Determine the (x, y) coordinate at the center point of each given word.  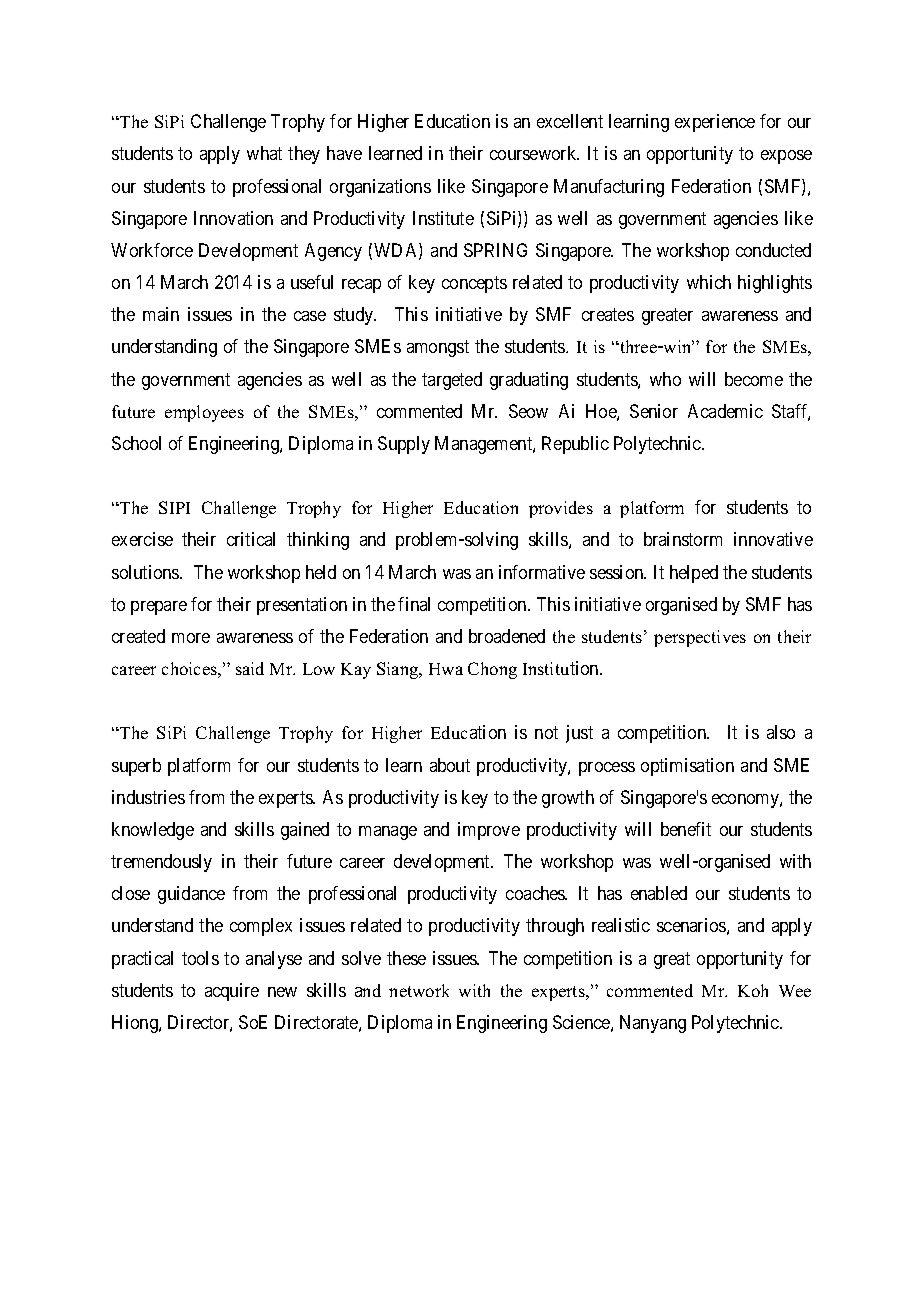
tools (200, 958)
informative (542, 572)
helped (694, 574)
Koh (753, 990)
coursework (534, 153)
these (406, 958)
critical (251, 539)
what (264, 153)
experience (715, 123)
